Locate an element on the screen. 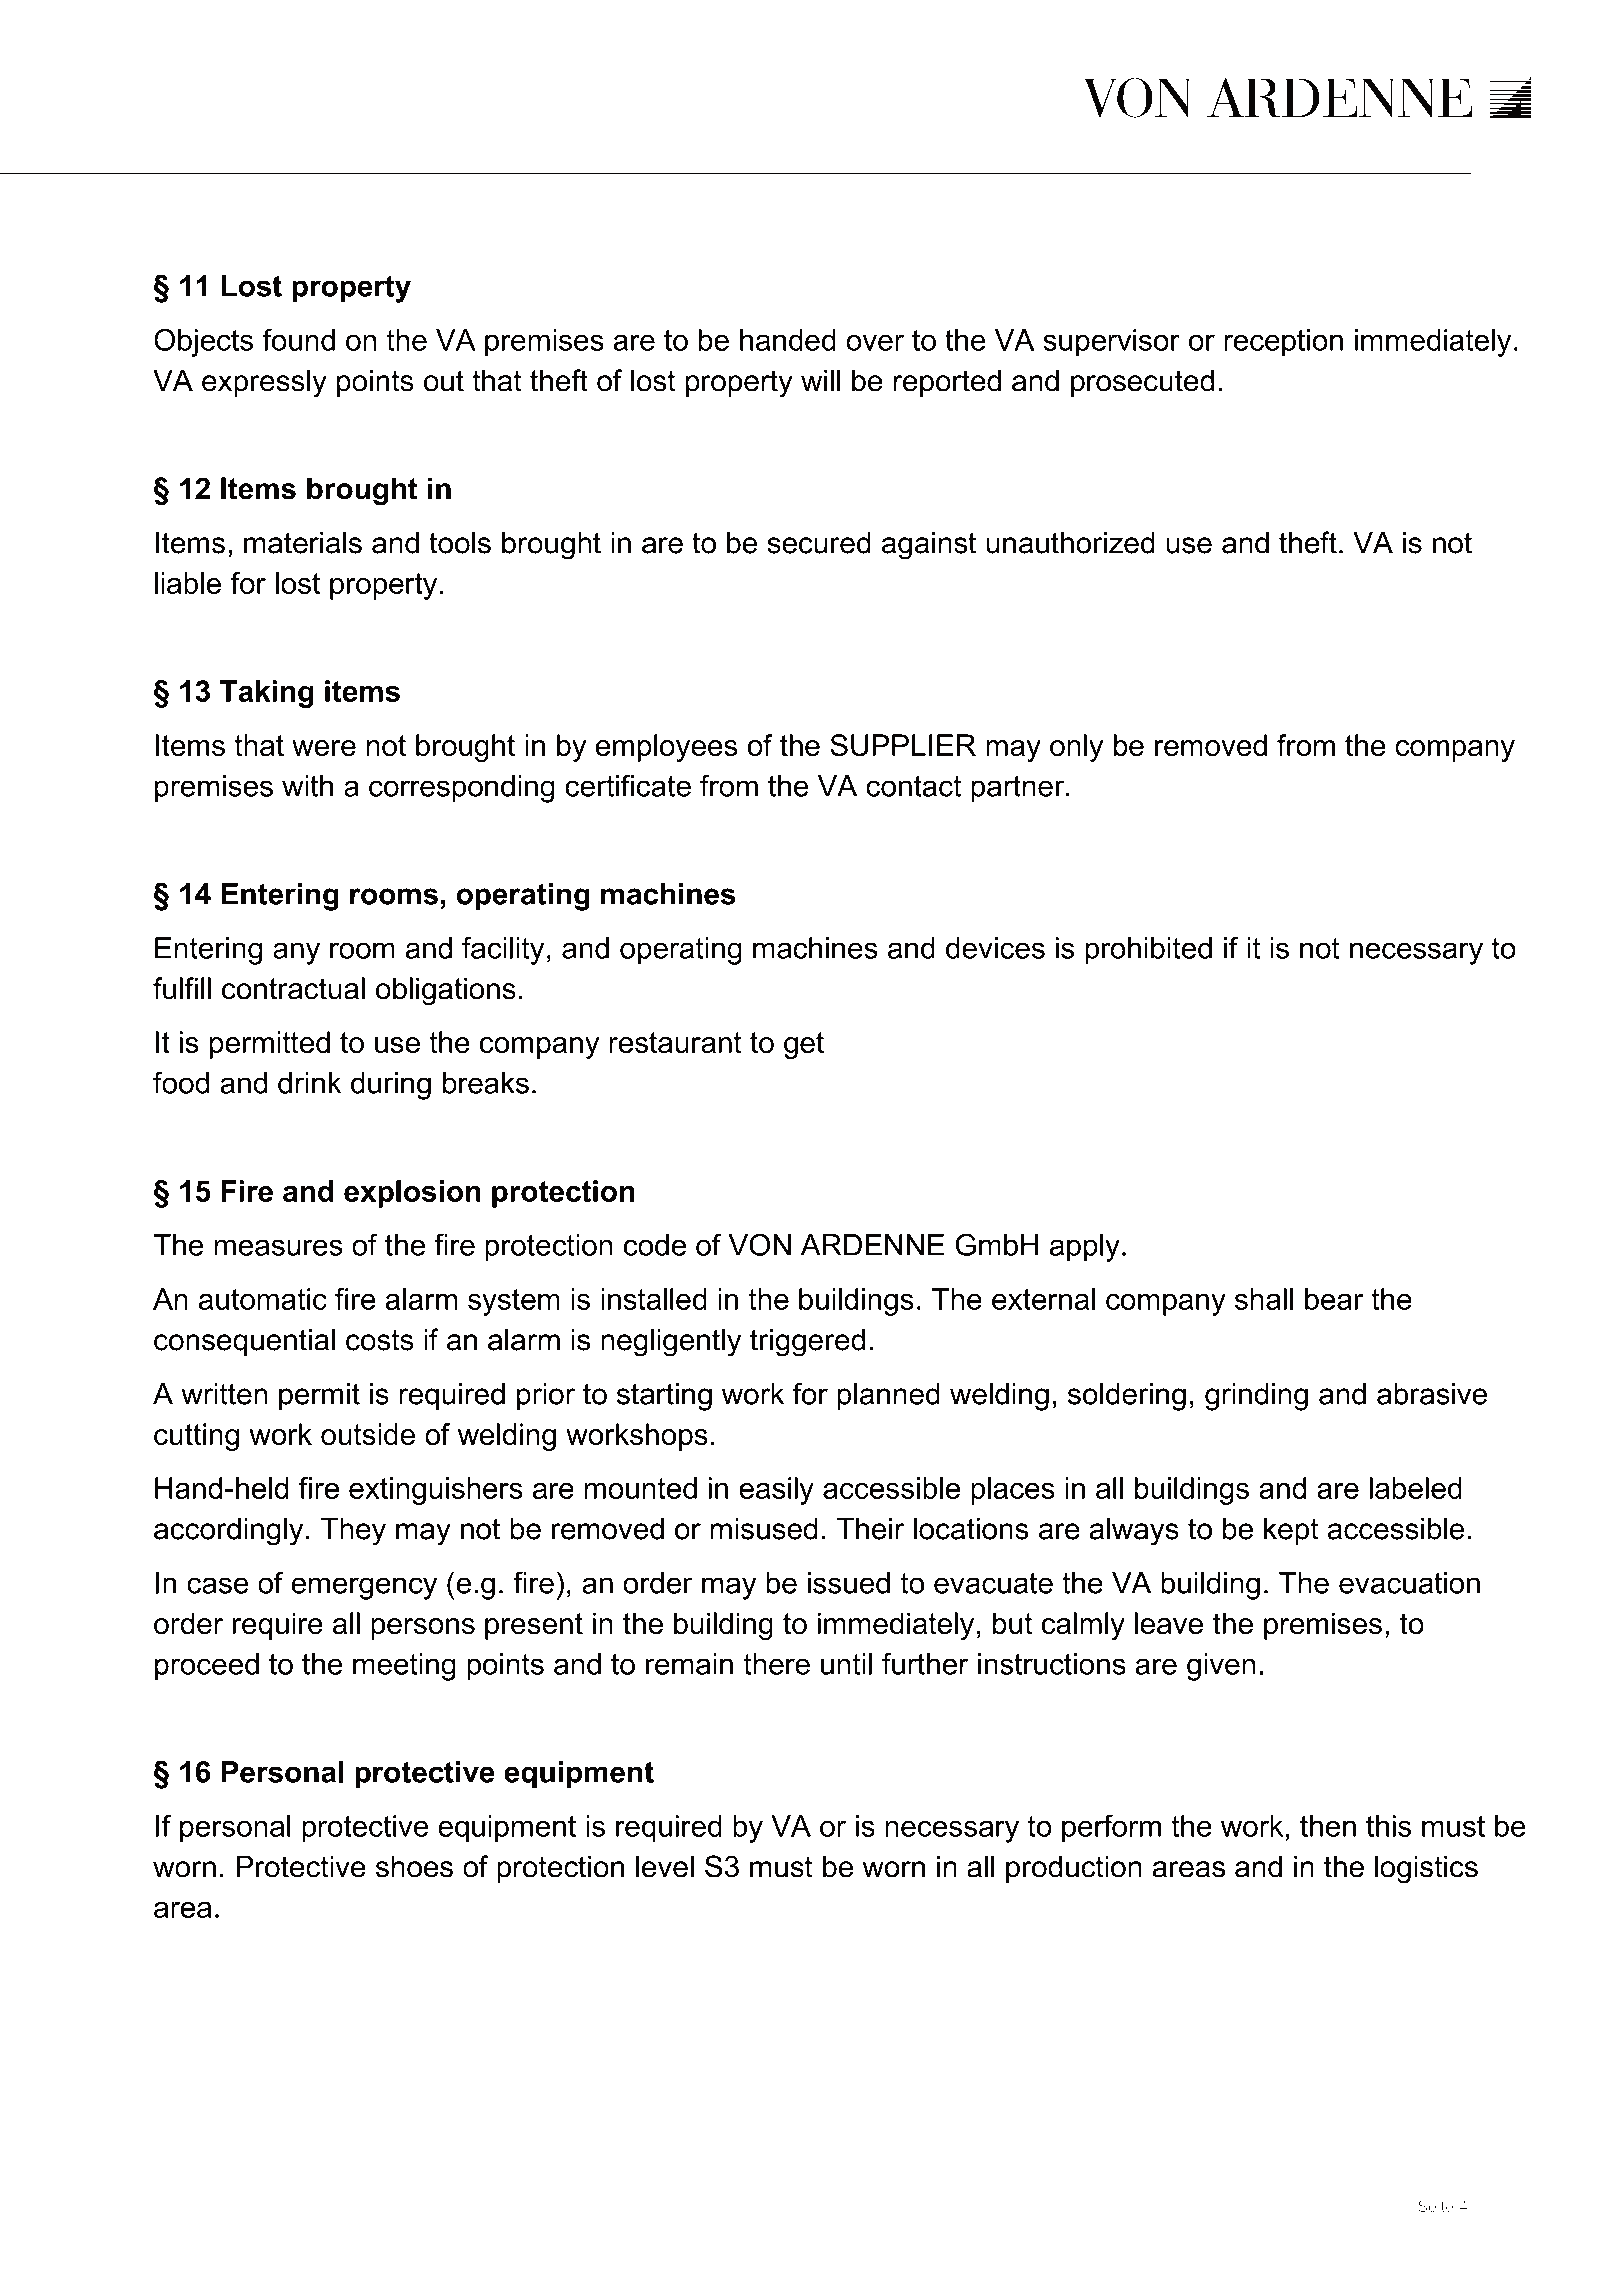 Image resolution: width=1609 pixels, height=2275 pixels. given is located at coordinates (1221, 1667).
